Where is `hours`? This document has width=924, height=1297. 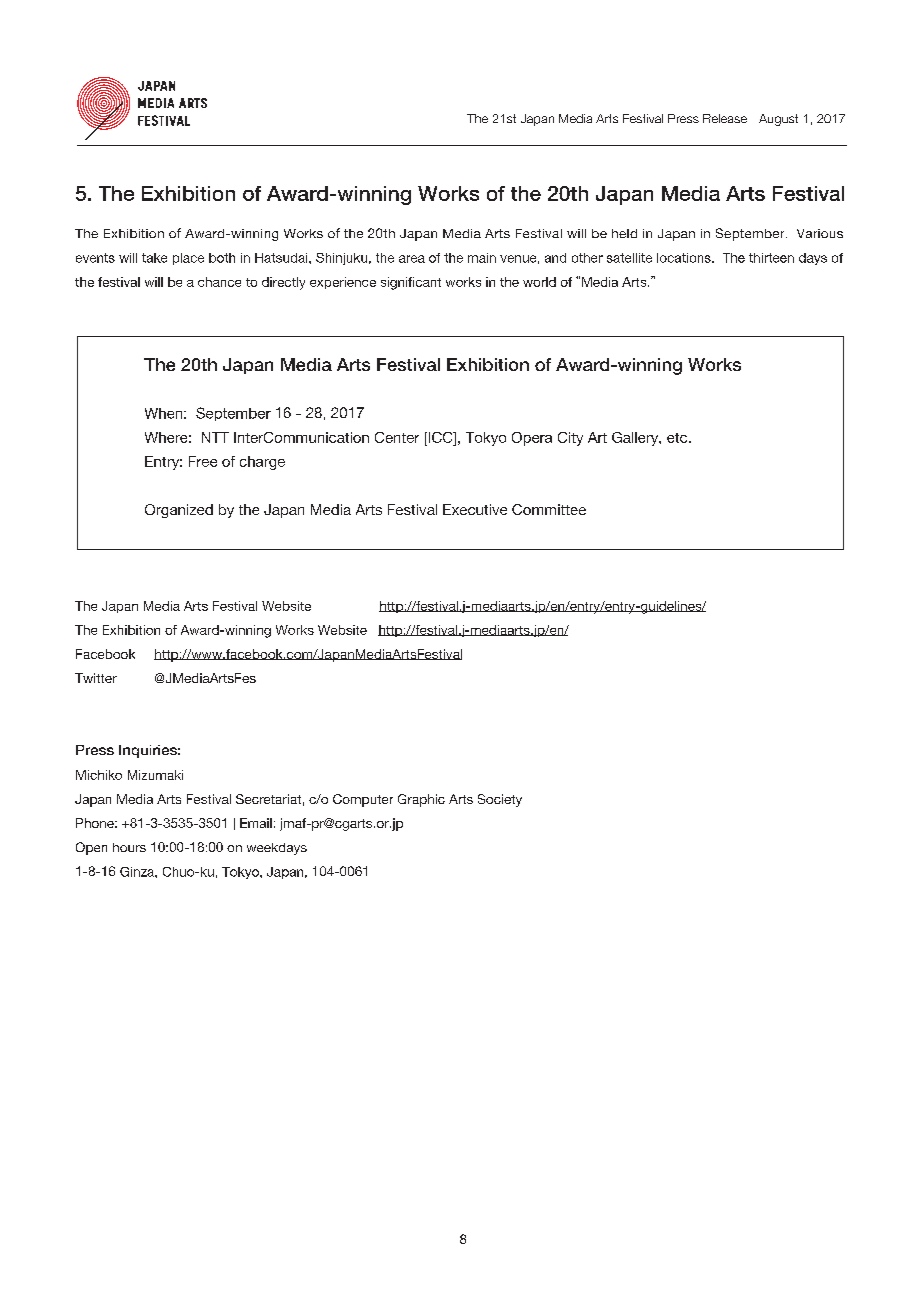
hours is located at coordinates (129, 847).
